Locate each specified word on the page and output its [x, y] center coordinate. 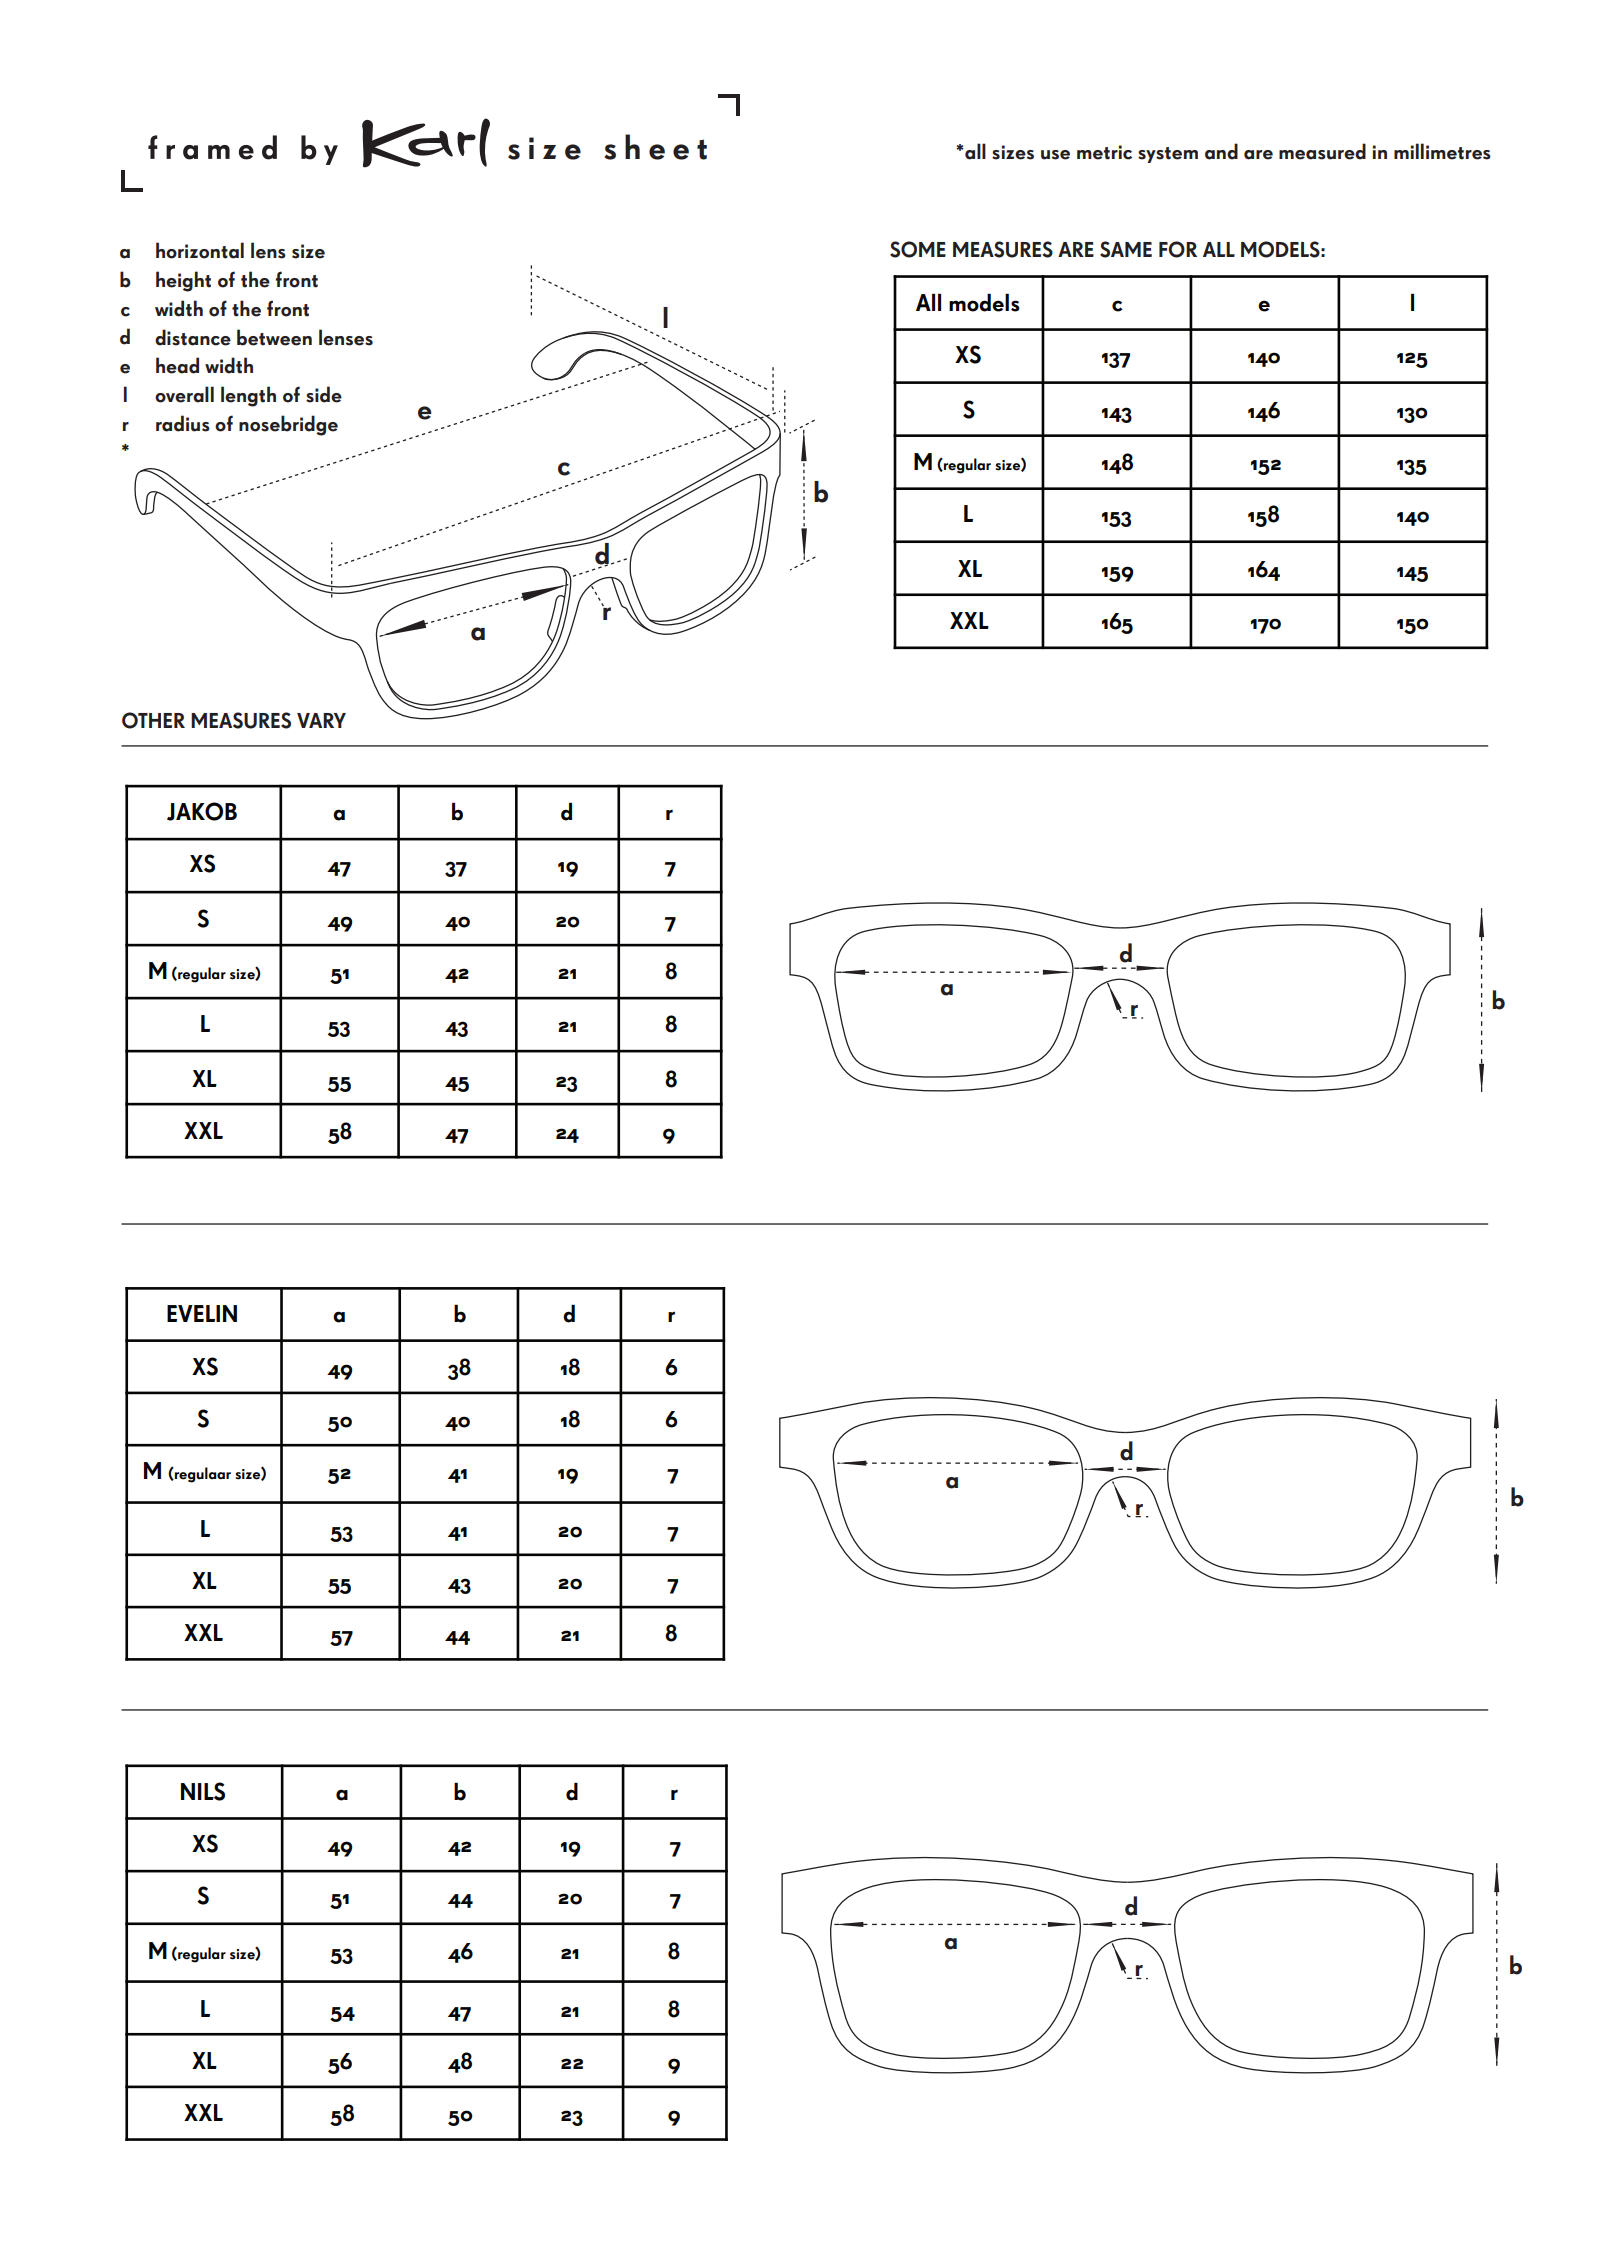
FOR [1178, 249]
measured [1322, 151]
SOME [918, 249]
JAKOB [202, 811]
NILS [203, 1791]
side [324, 394]
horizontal [200, 250]
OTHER [153, 720]
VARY [321, 720]
